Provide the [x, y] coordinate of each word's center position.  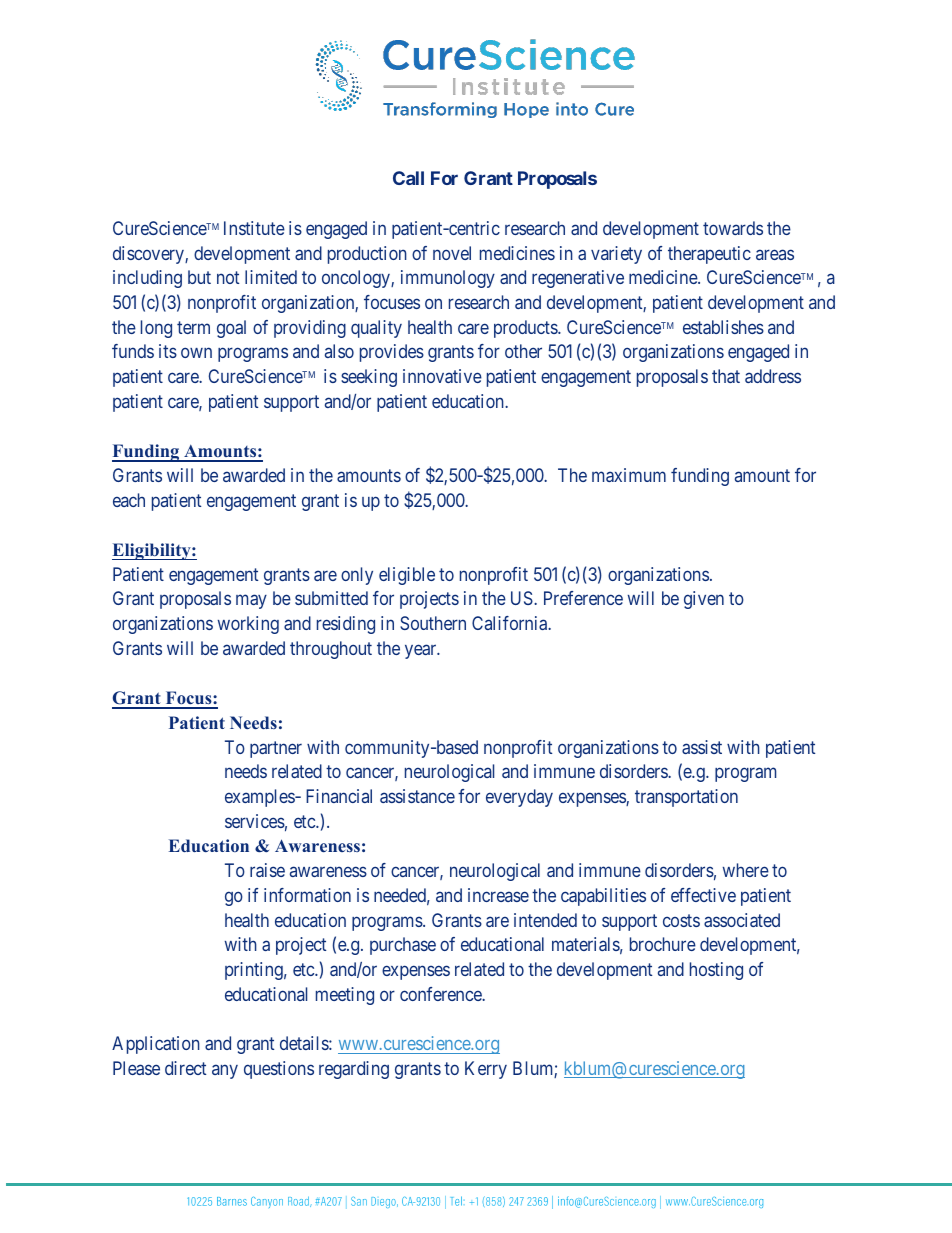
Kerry [486, 1070]
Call [408, 178]
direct [185, 1068]
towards [733, 228]
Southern [433, 623]
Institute [254, 228]
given [704, 600]
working [248, 625]
